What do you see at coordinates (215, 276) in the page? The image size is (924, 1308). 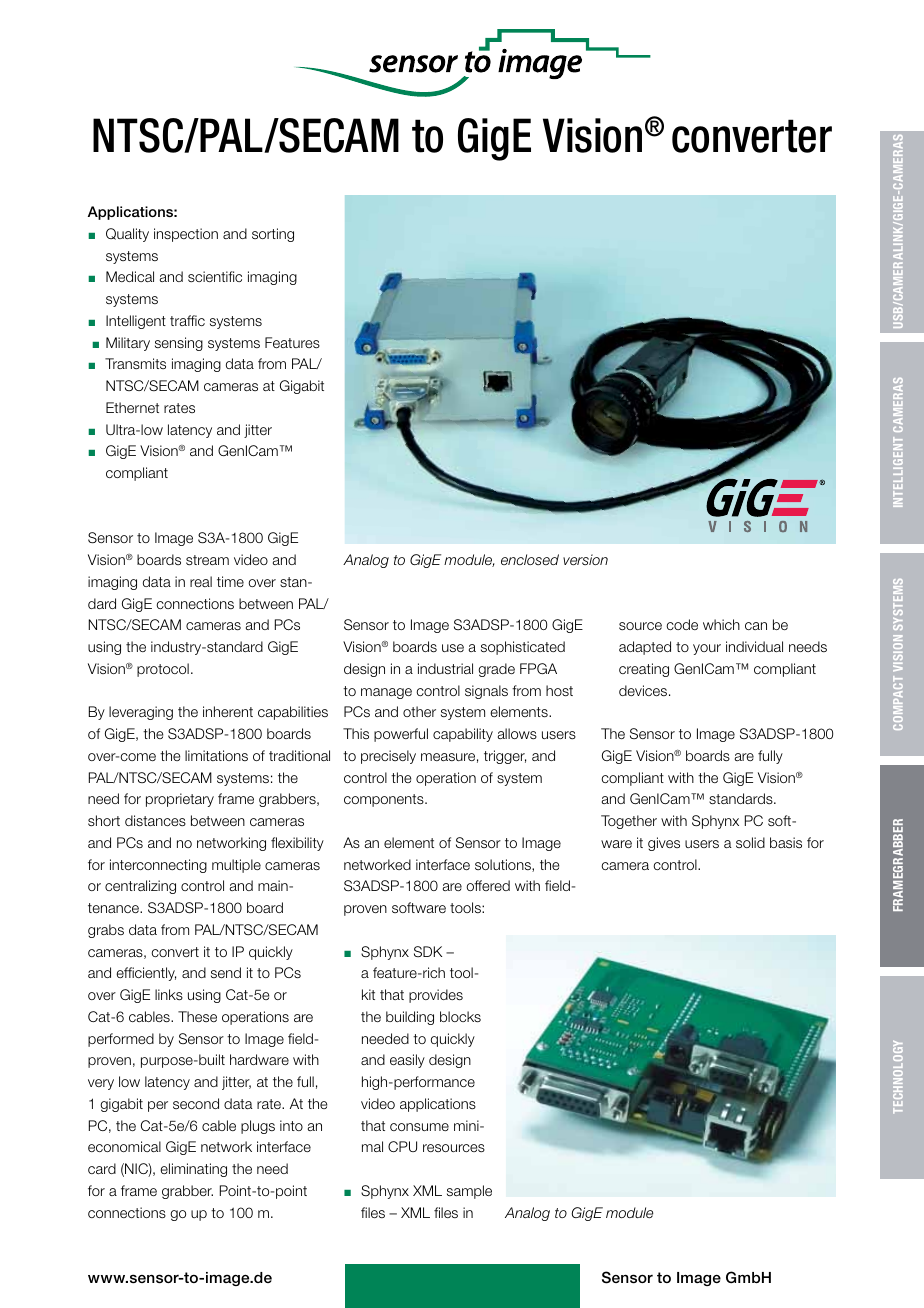 I see `scientific` at bounding box center [215, 276].
